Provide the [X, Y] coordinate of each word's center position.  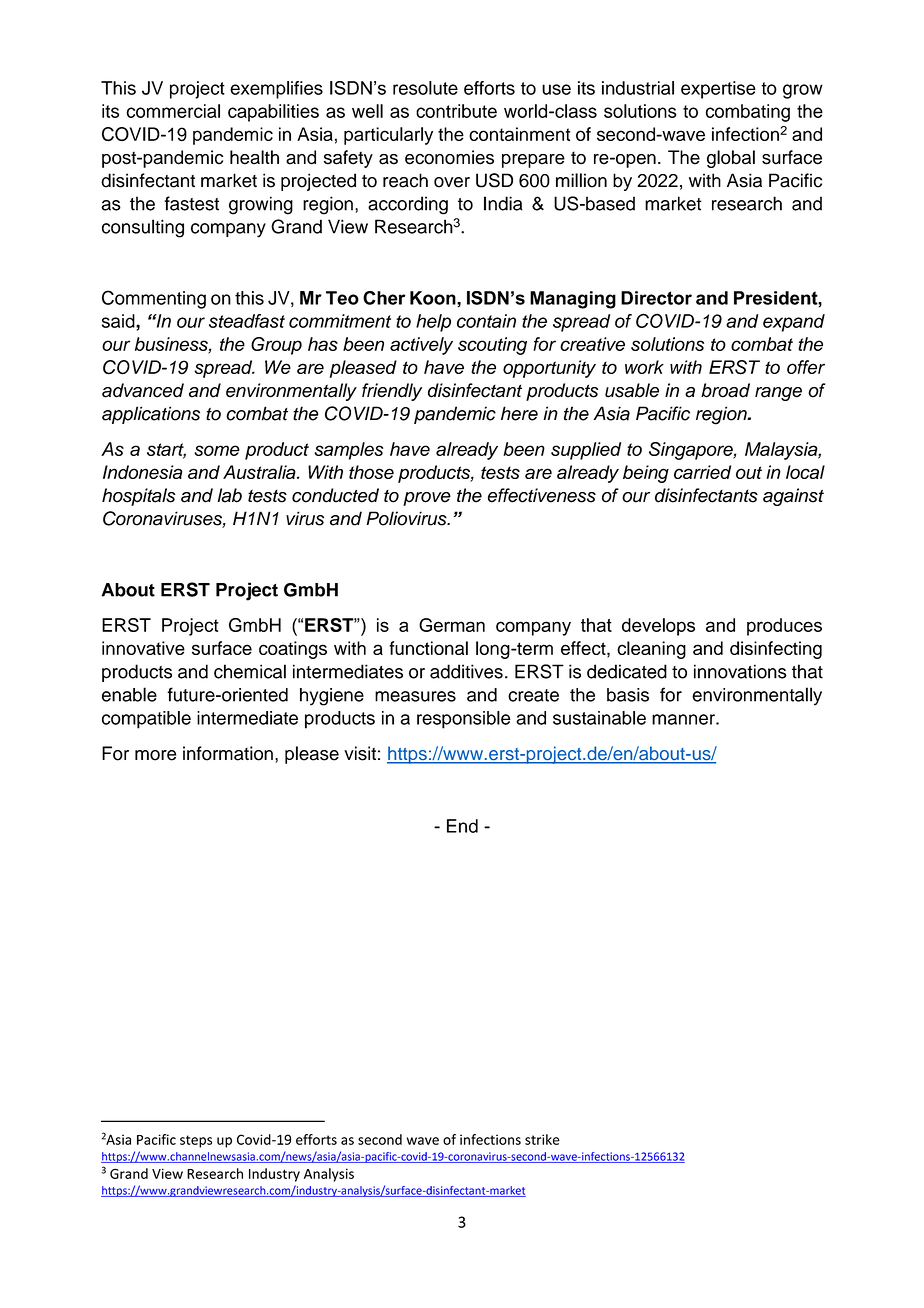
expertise [718, 90]
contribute [456, 111]
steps [196, 1141]
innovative [143, 648]
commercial [173, 111]
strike [542, 1139]
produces [784, 627]
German [452, 625]
